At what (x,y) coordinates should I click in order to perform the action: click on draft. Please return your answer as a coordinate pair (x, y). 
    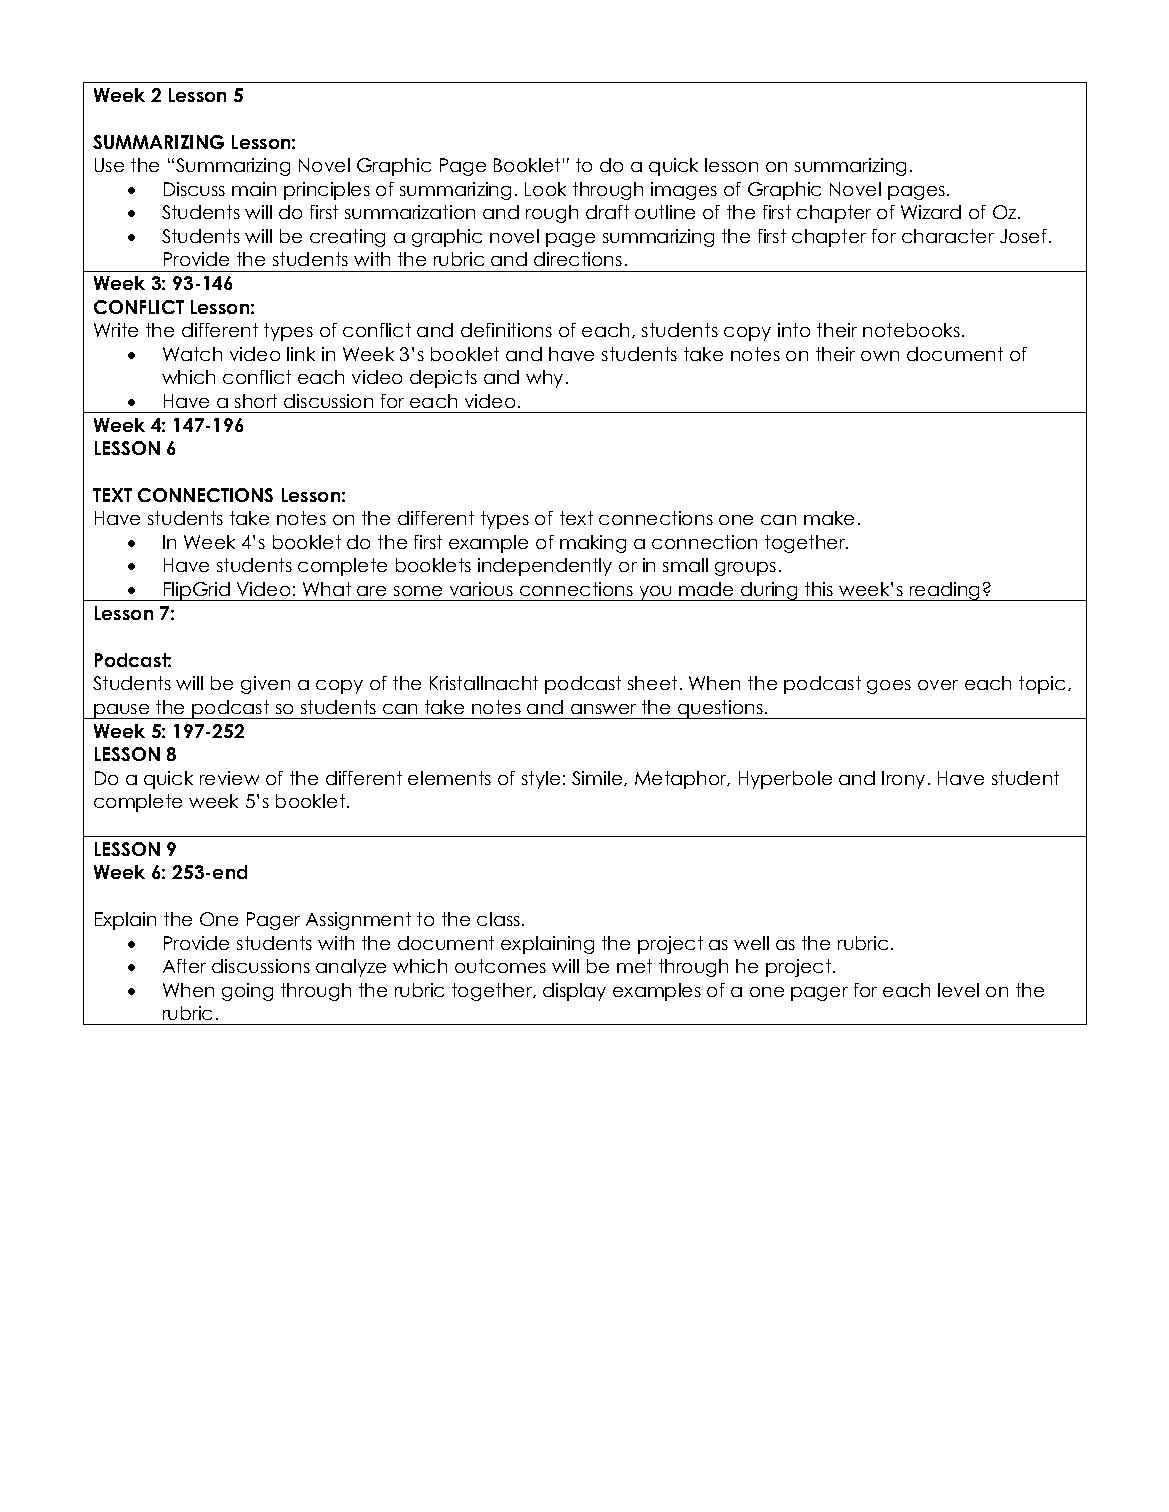
    Looking at the image, I should click on (607, 212).
